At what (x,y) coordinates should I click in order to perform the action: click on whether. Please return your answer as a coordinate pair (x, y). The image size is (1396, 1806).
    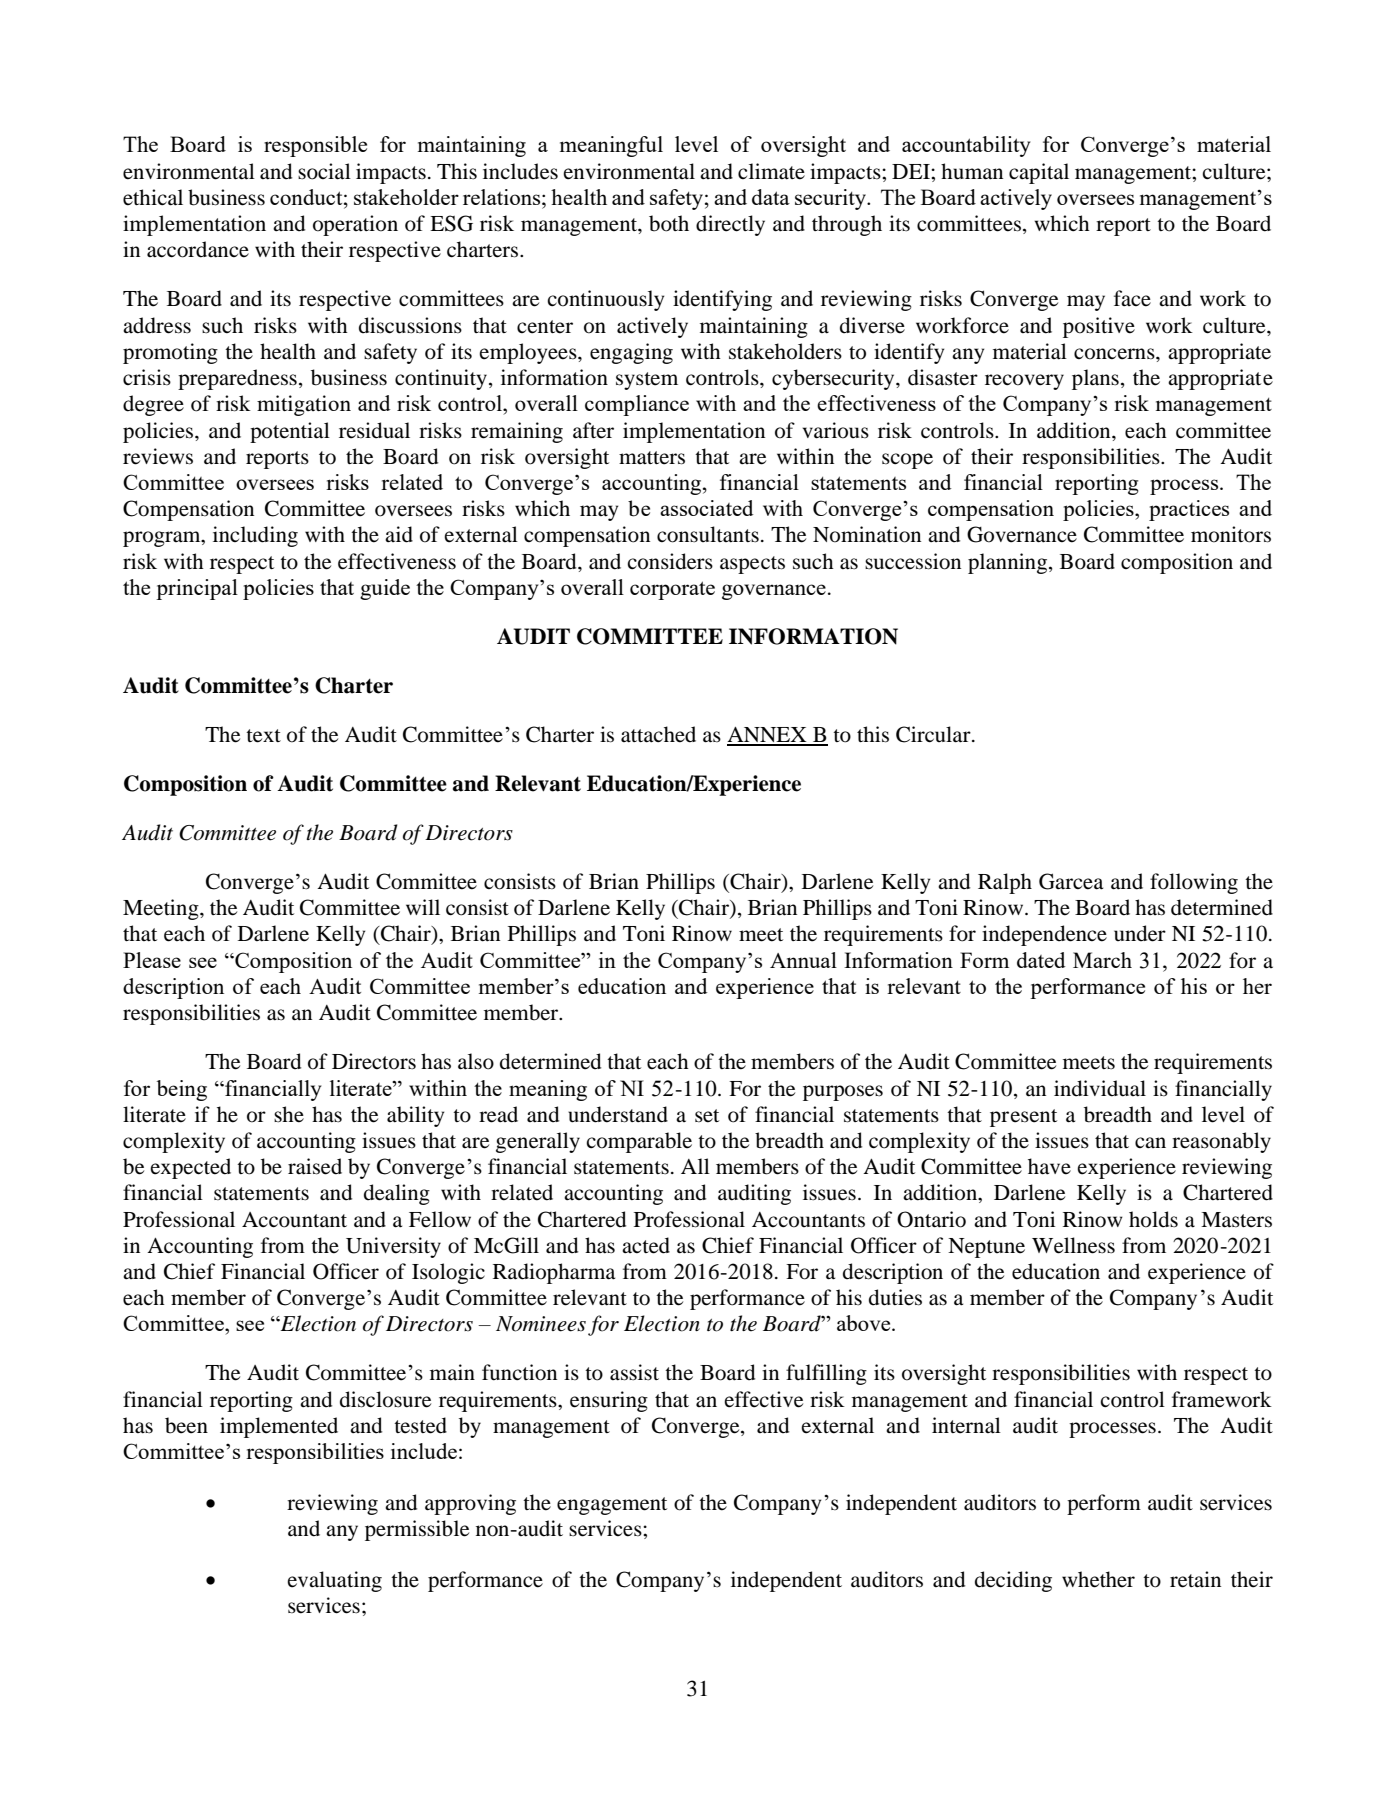
    Looking at the image, I should click on (1098, 1579).
